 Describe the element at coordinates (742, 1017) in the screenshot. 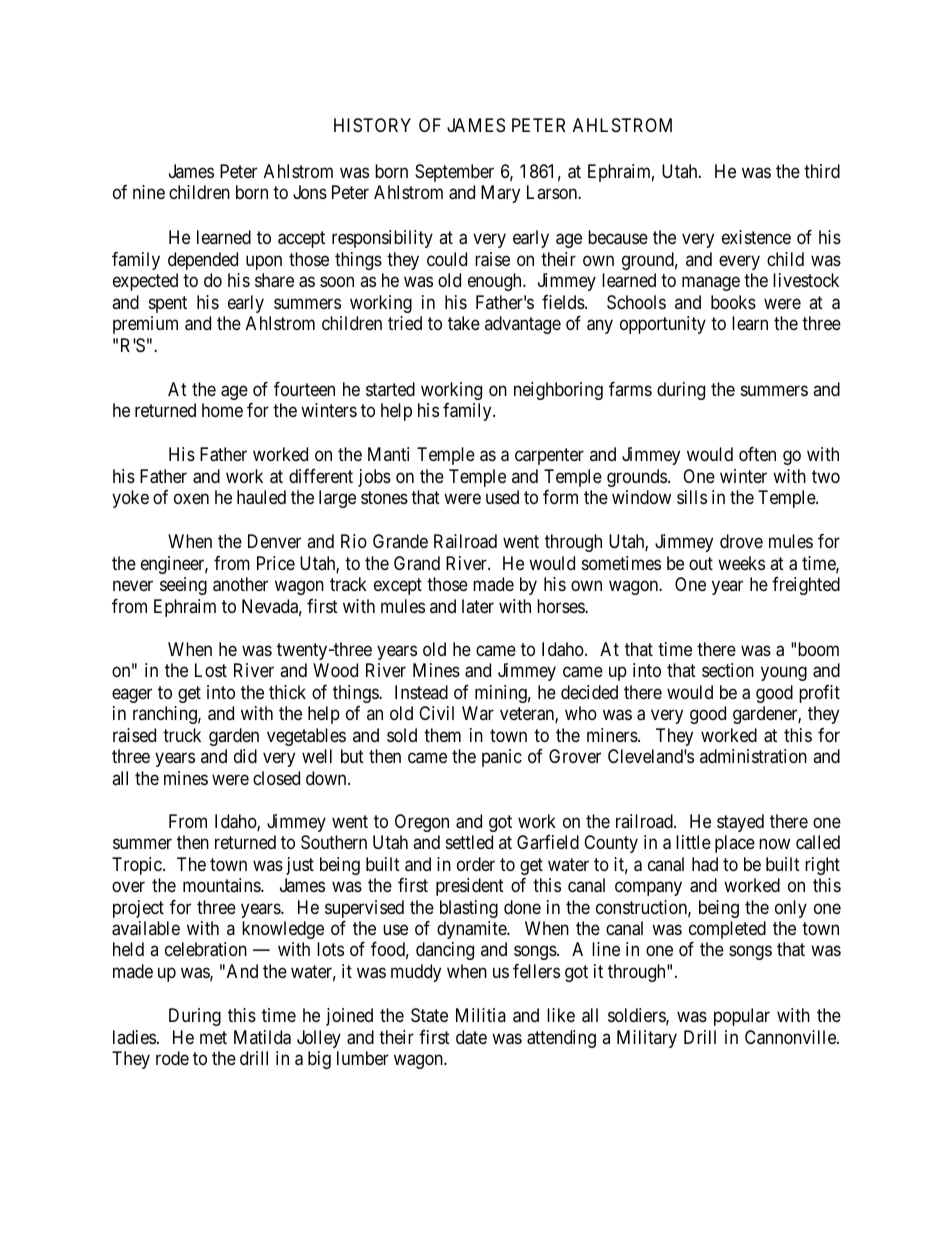

I see `popular` at that location.
